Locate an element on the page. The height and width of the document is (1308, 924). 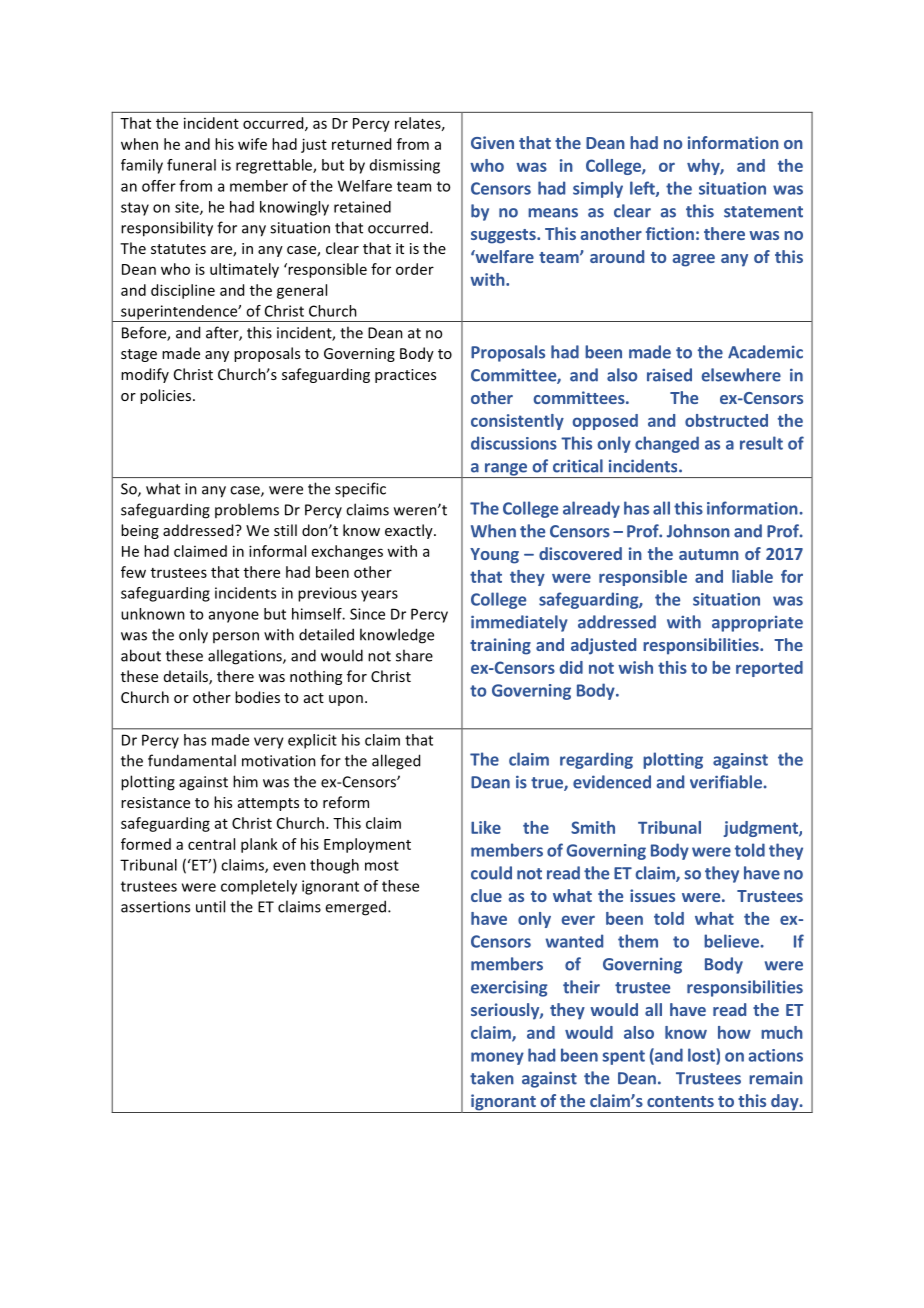
statement is located at coordinates (763, 212).
